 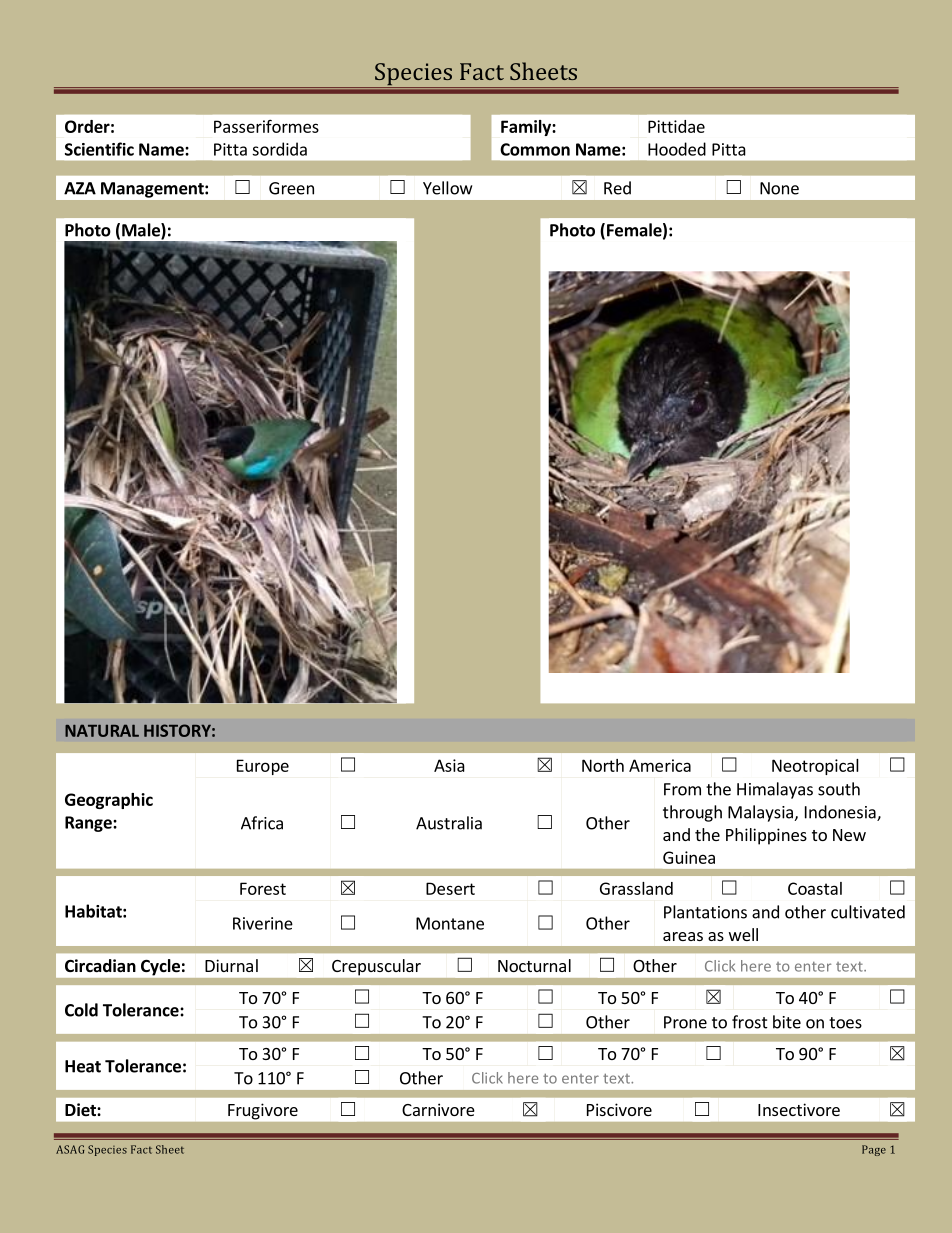 I want to click on Yellow, so click(x=447, y=188).
